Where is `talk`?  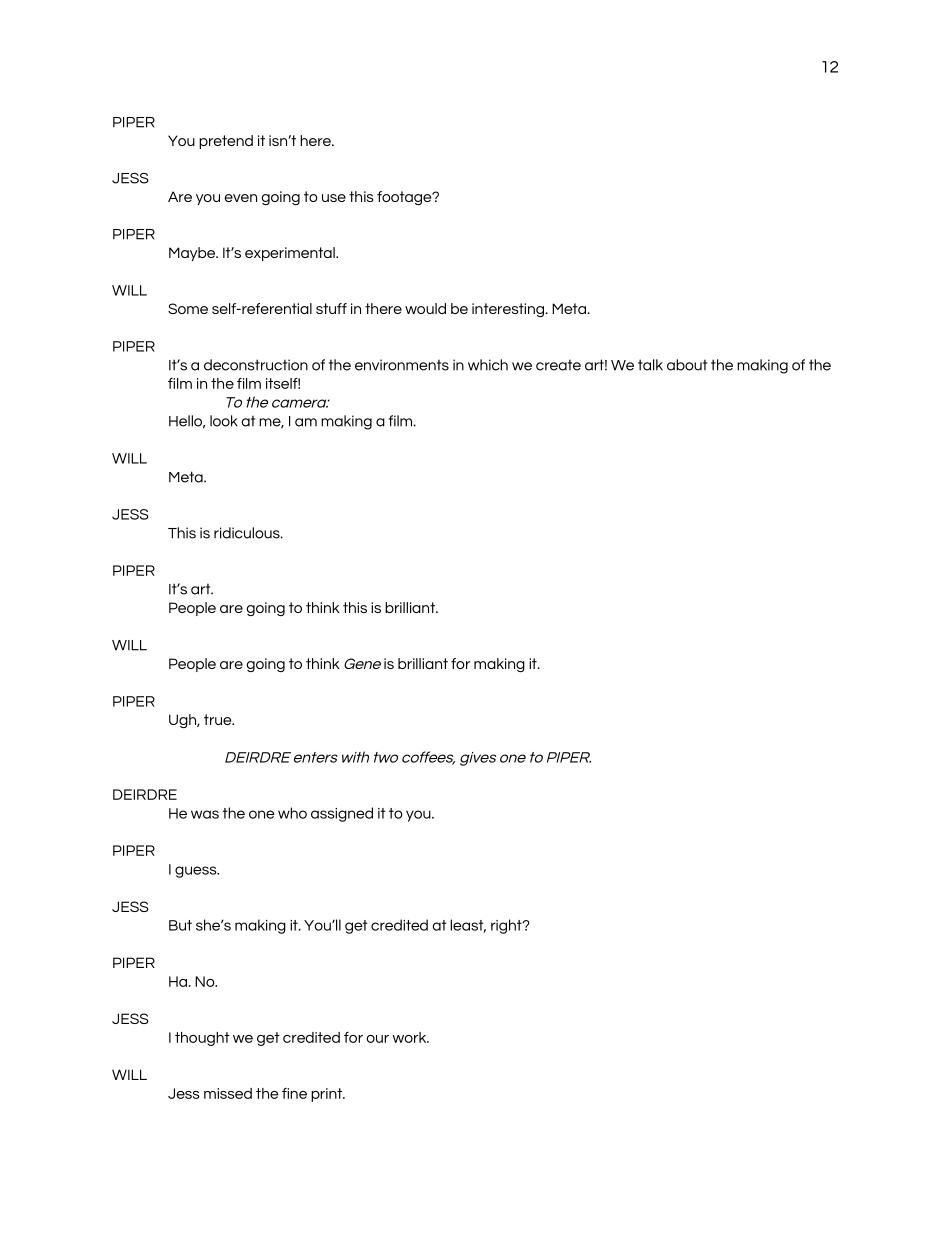
talk is located at coordinates (650, 365).
